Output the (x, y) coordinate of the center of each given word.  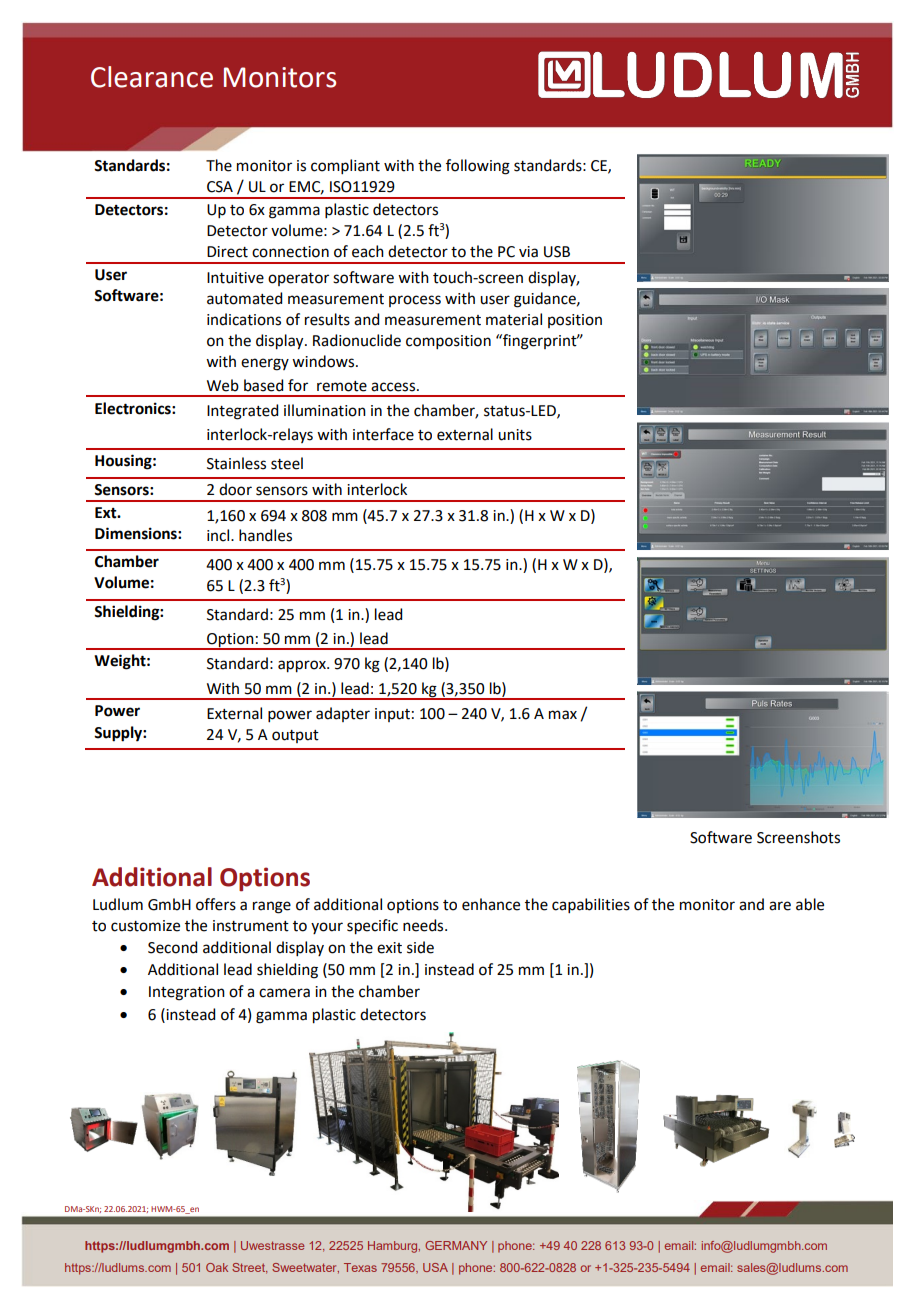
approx (303, 666)
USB (557, 252)
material (514, 319)
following (478, 167)
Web (223, 385)
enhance (491, 904)
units (515, 435)
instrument (251, 926)
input (392, 715)
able (810, 904)
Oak (217, 1267)
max (563, 715)
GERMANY (456, 1245)
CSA (220, 187)
